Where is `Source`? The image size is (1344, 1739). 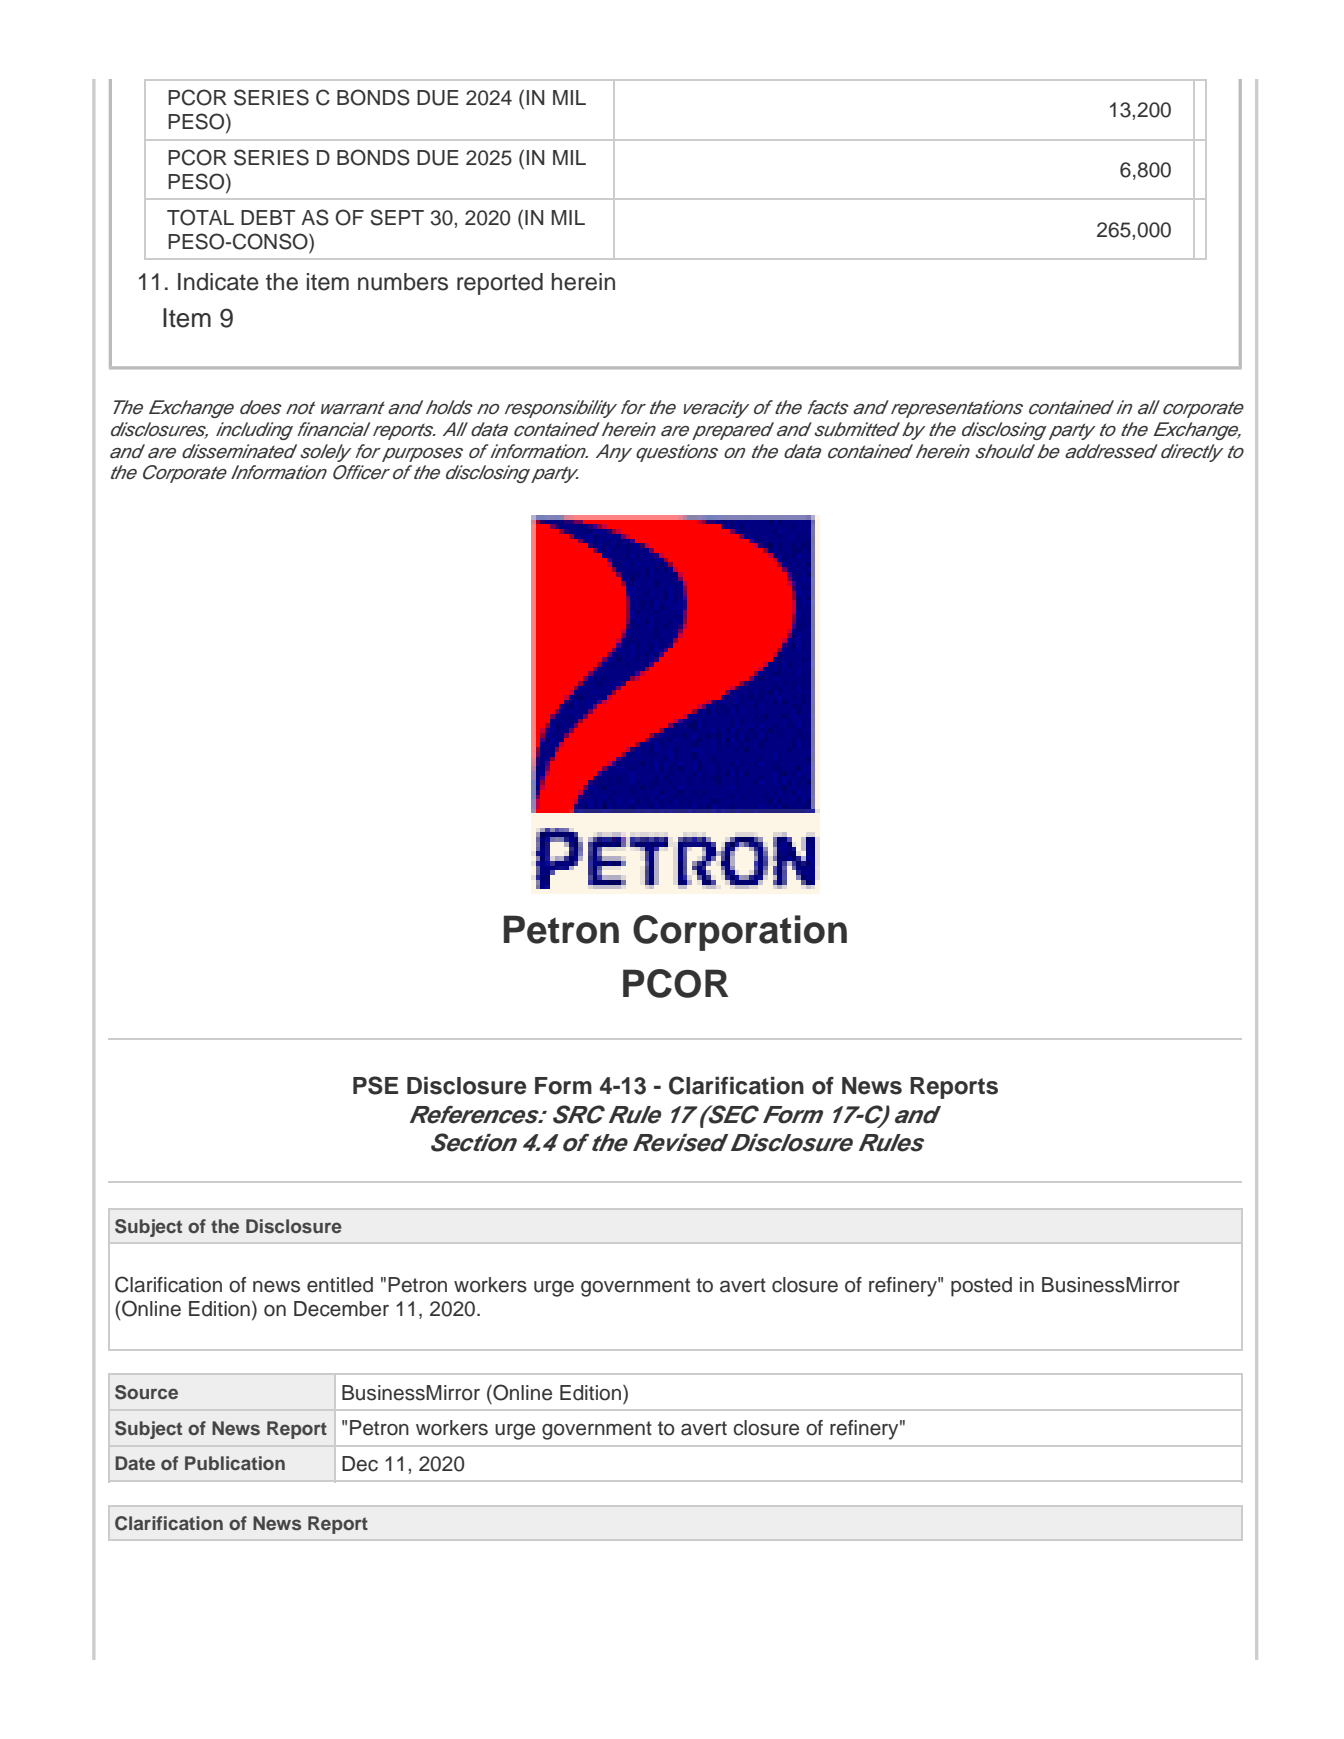 Source is located at coordinates (146, 1392).
